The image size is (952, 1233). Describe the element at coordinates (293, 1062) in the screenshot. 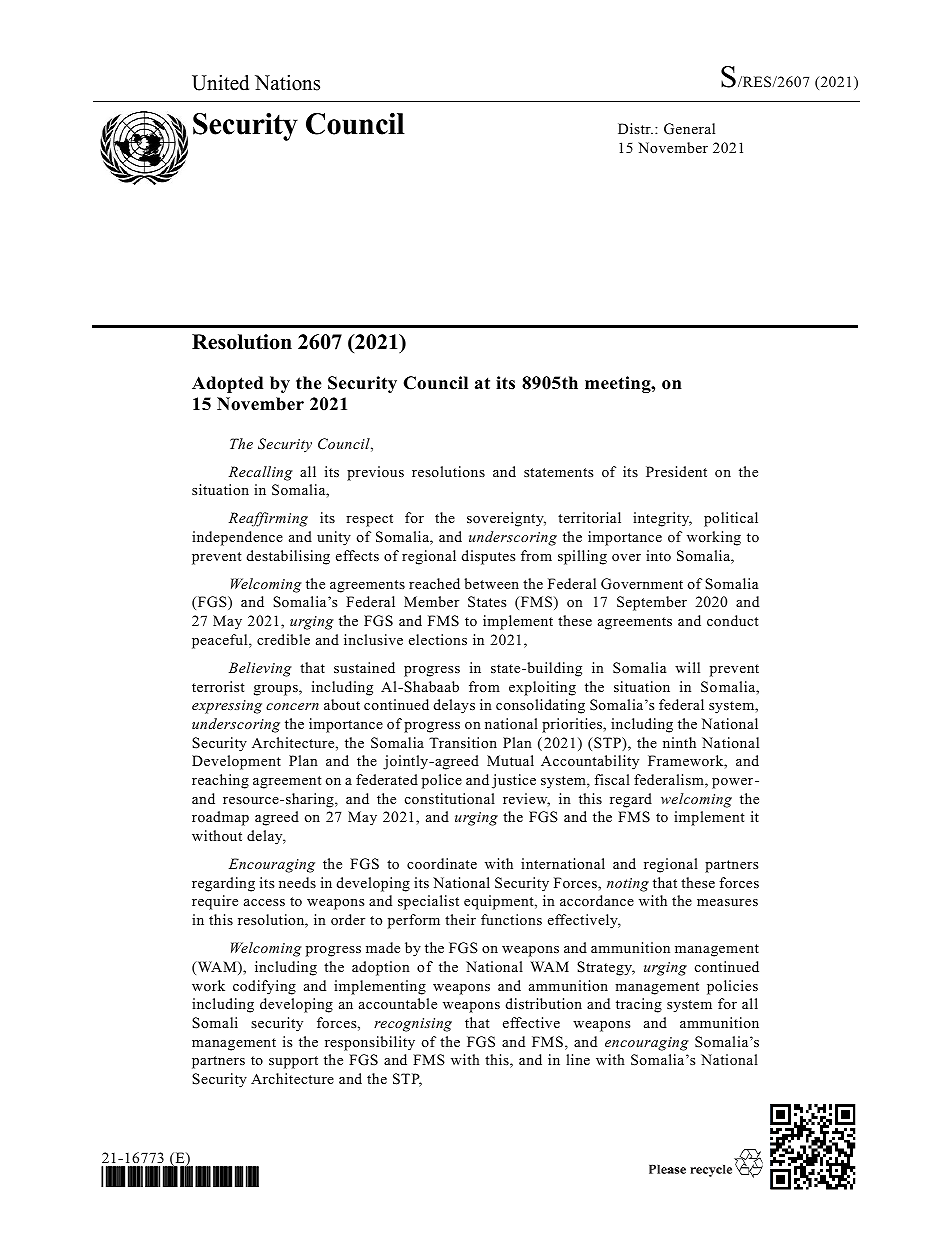

I see `support` at that location.
